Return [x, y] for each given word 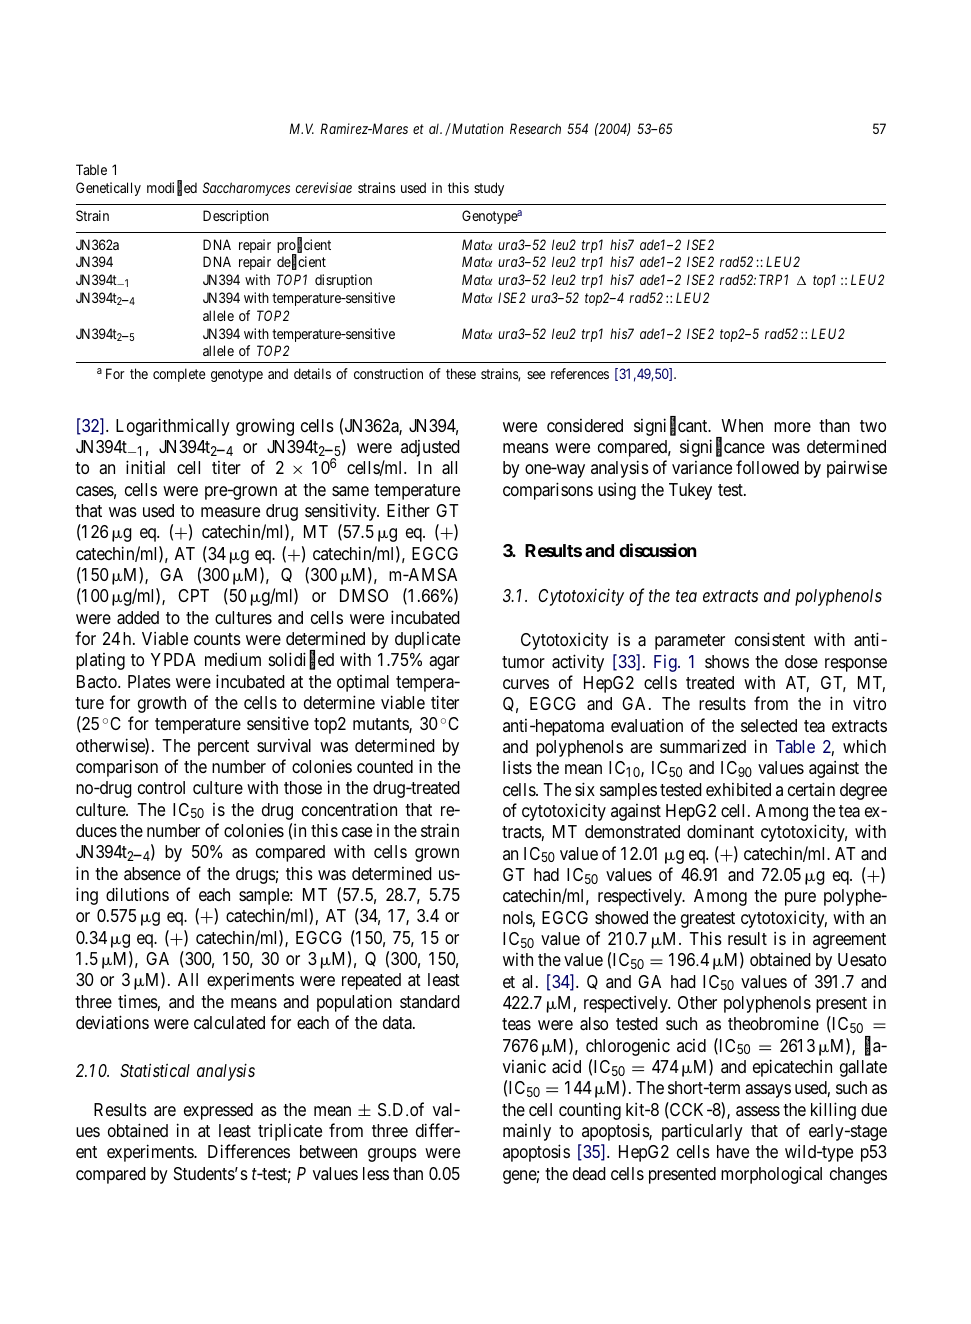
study [489, 189]
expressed [218, 1111]
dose [801, 661]
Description [236, 217]
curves [526, 684]
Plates [149, 682]
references [580, 373]
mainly [527, 1132]
